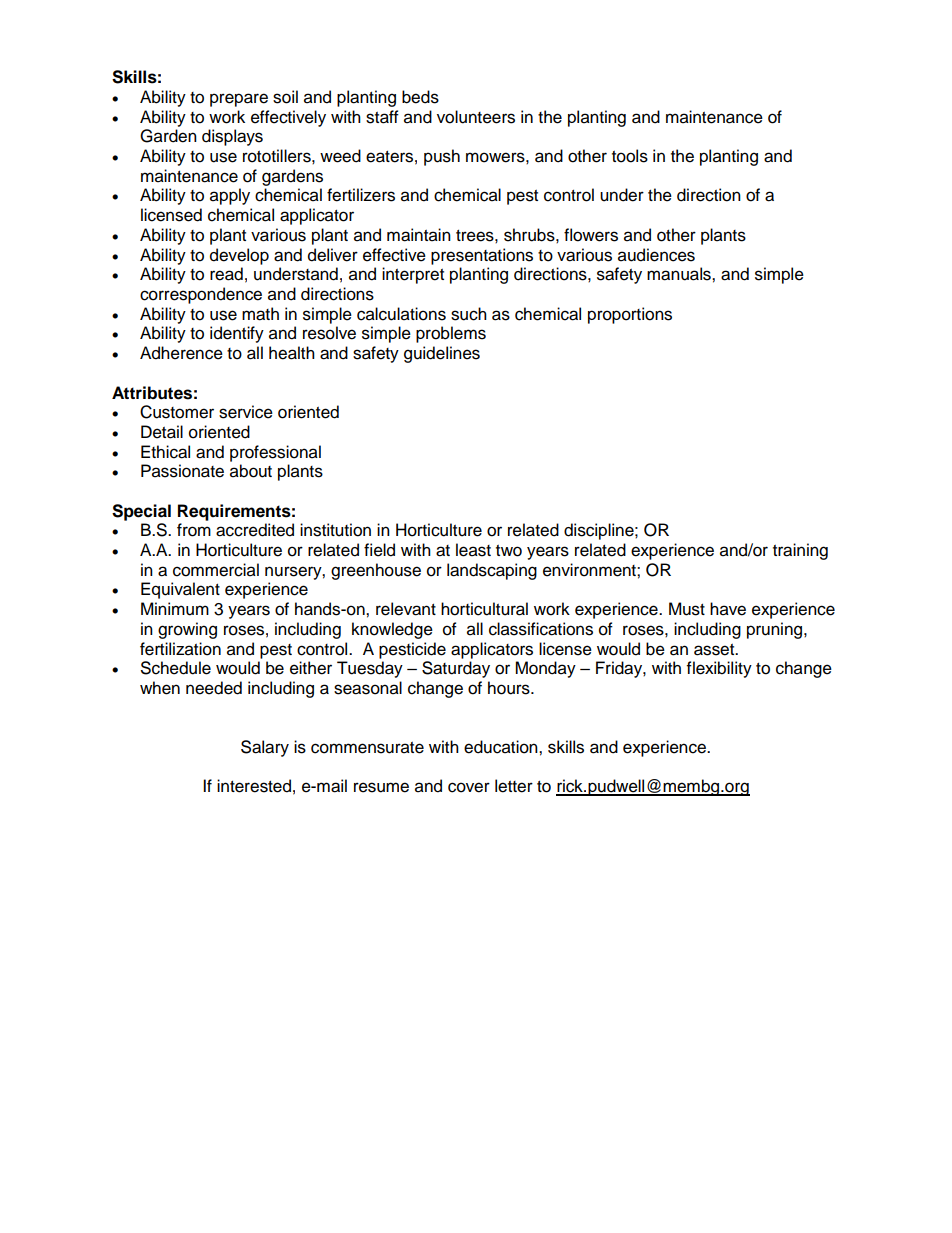  What do you see at coordinates (484, 609) in the screenshot?
I see `horticultural` at bounding box center [484, 609].
